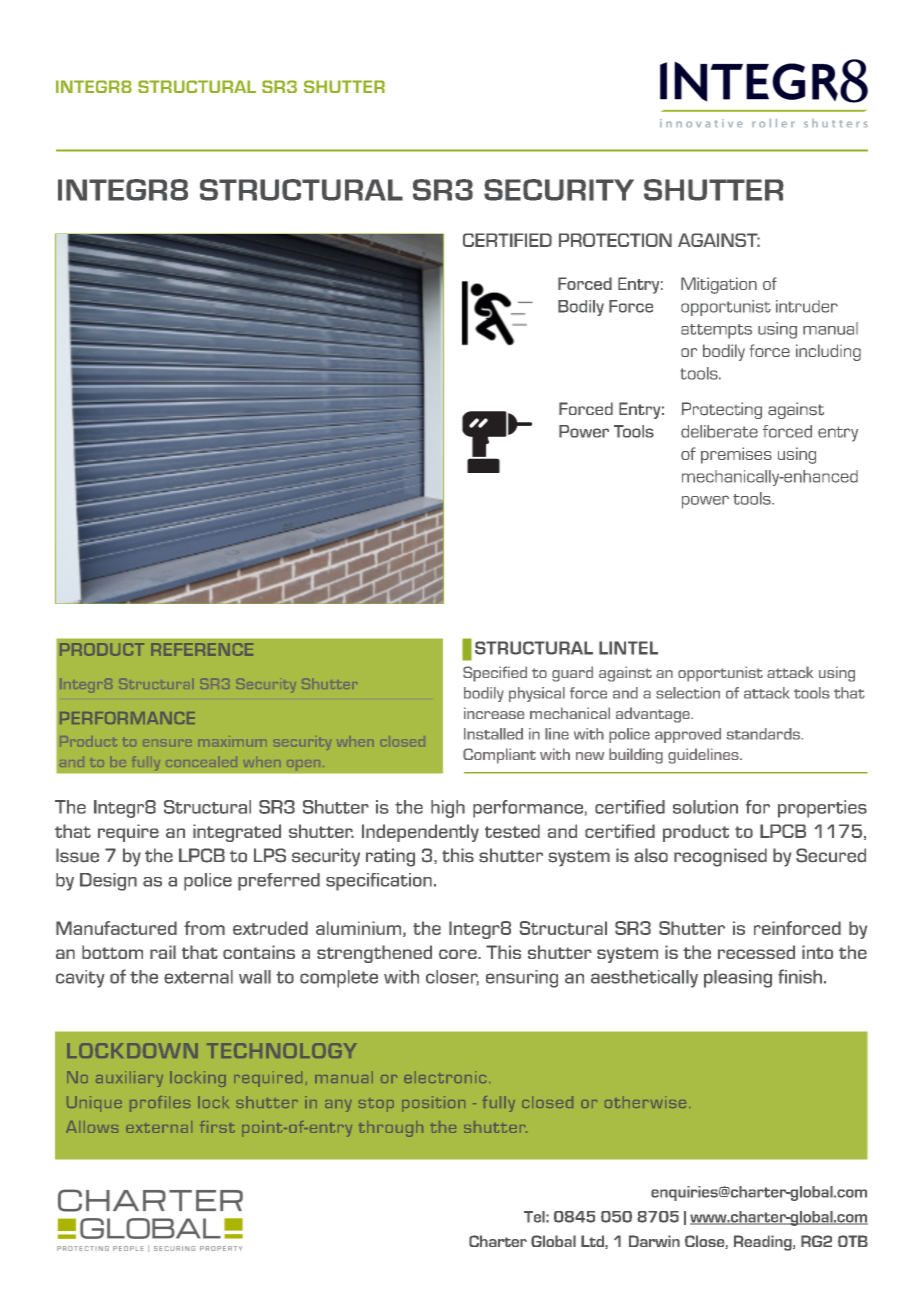  I want to click on first, so click(217, 1127).
